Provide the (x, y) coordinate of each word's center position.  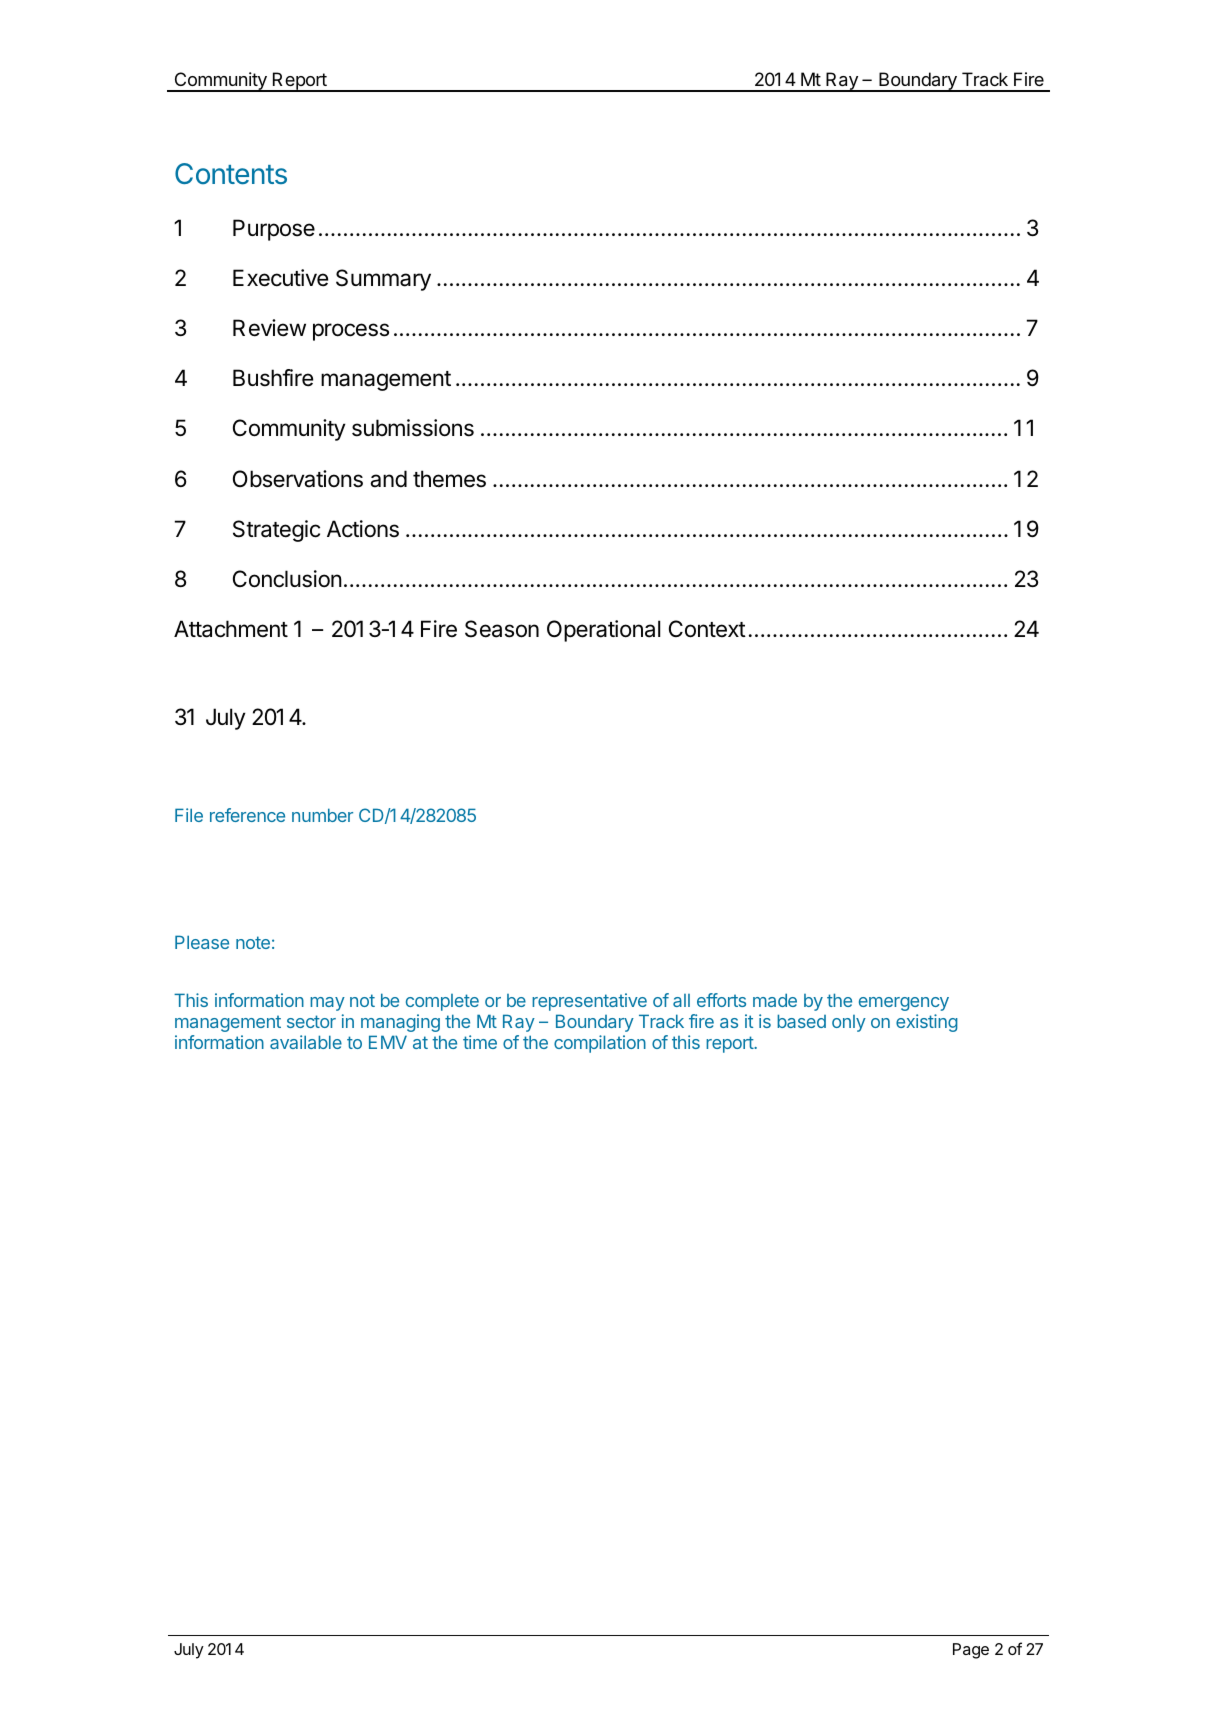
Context (707, 629)
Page (971, 1651)
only (849, 1023)
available (306, 1042)
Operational (603, 631)
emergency (904, 1004)
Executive (280, 278)
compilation (600, 1044)
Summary (383, 280)
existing (927, 1023)
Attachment (231, 629)
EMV (388, 1042)
